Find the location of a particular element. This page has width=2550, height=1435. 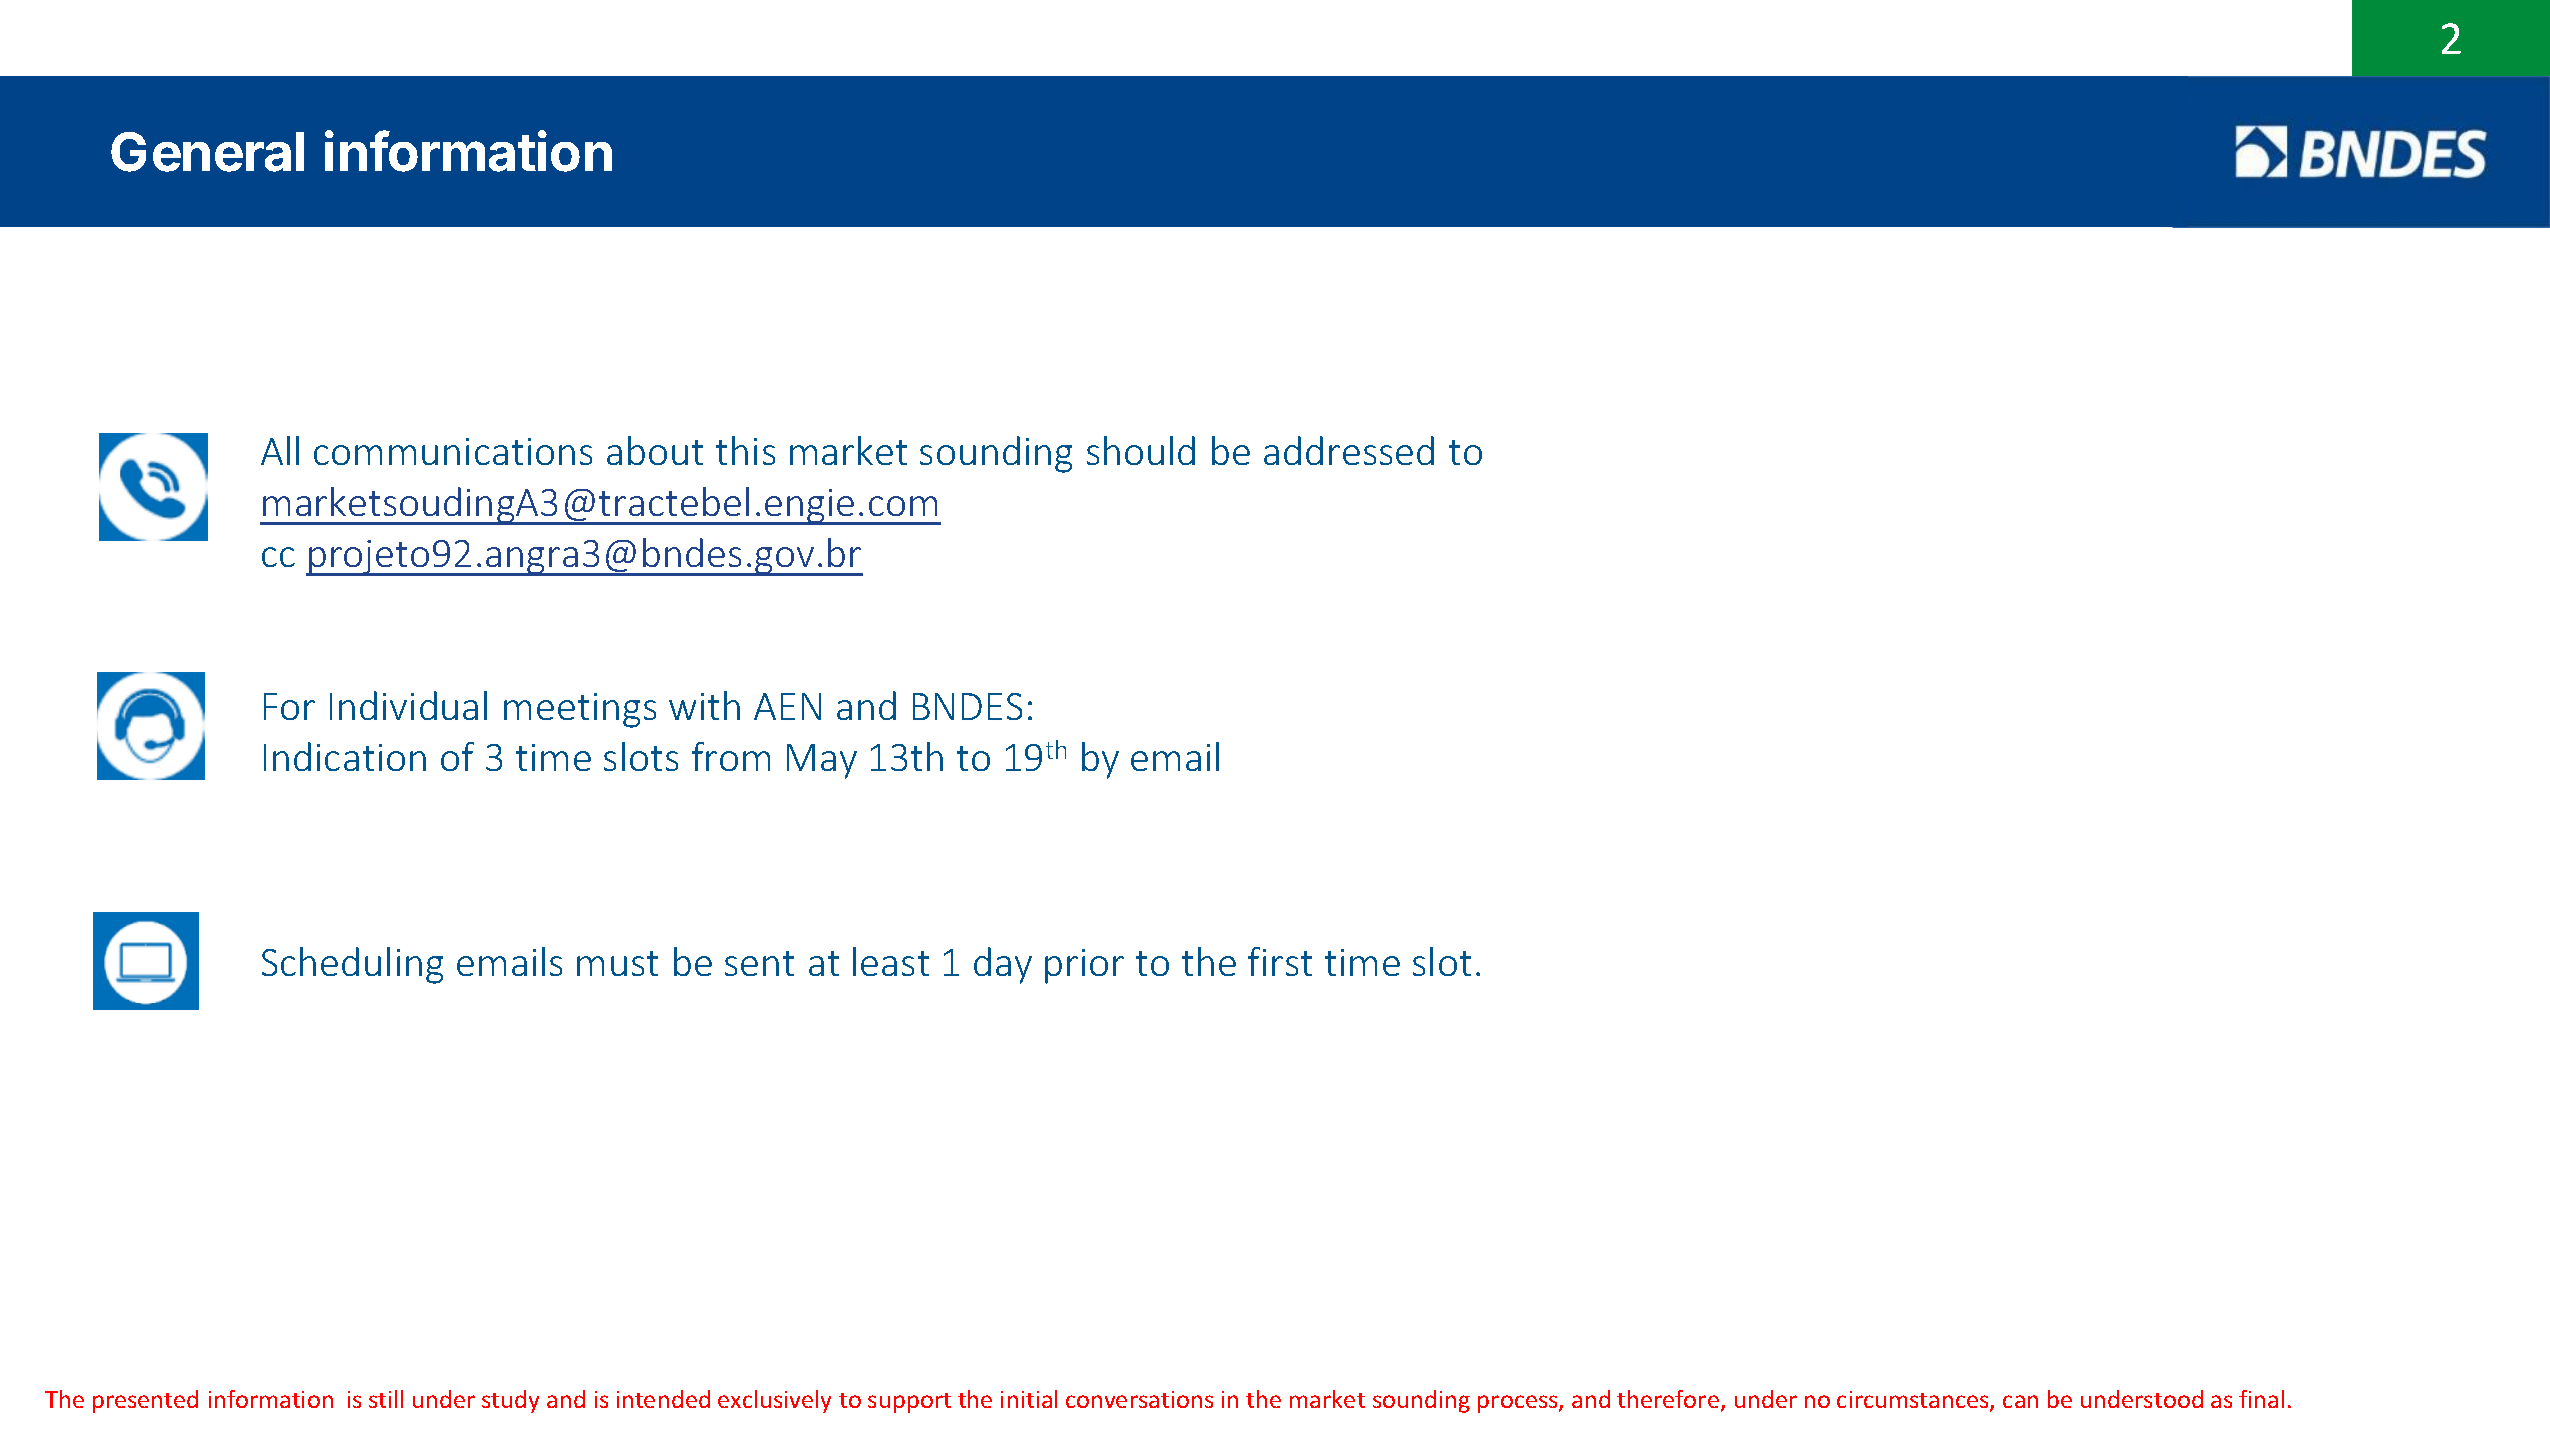

can is located at coordinates (2020, 1401).
